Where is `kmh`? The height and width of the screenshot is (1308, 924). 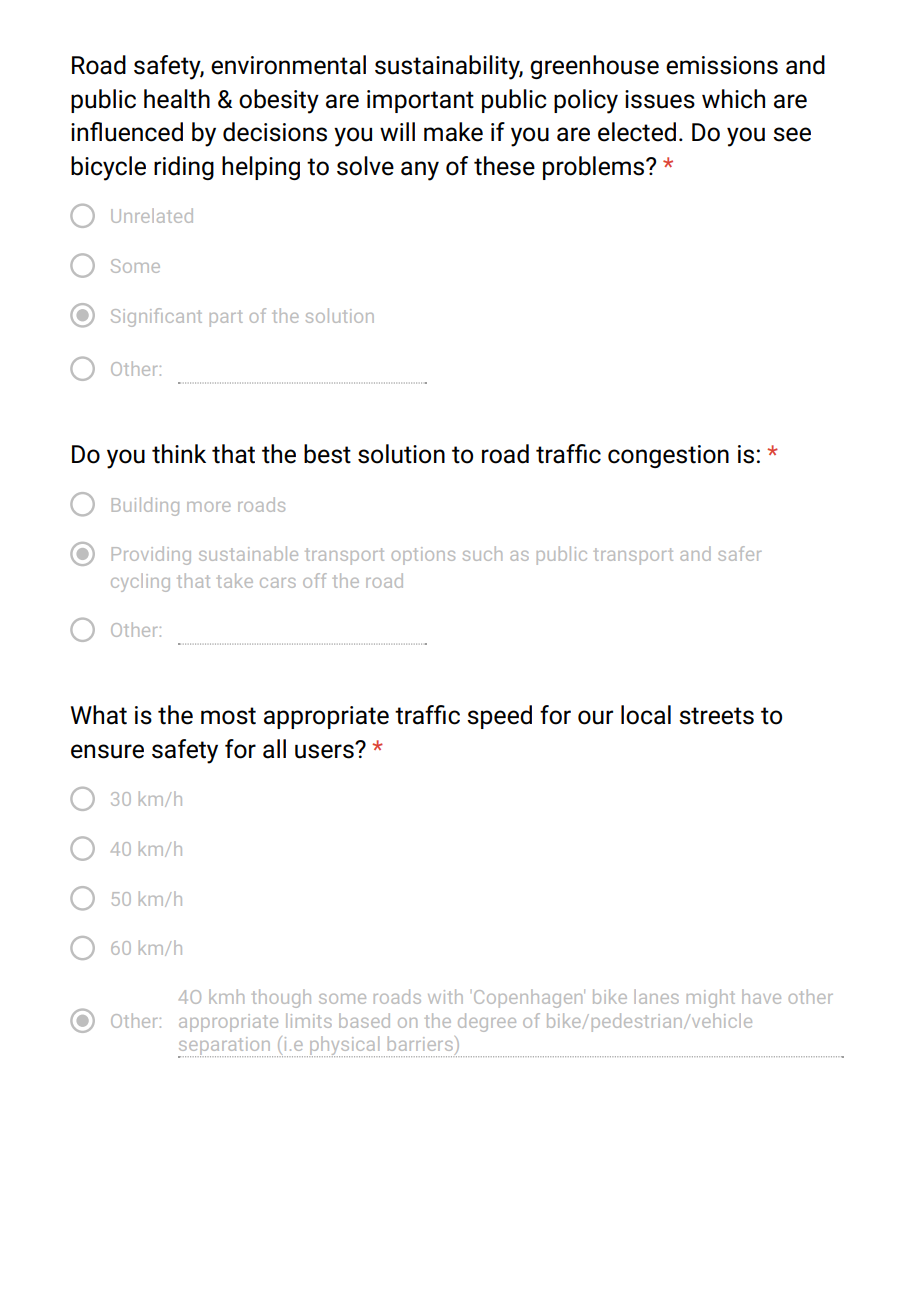
kmh is located at coordinates (226, 996).
